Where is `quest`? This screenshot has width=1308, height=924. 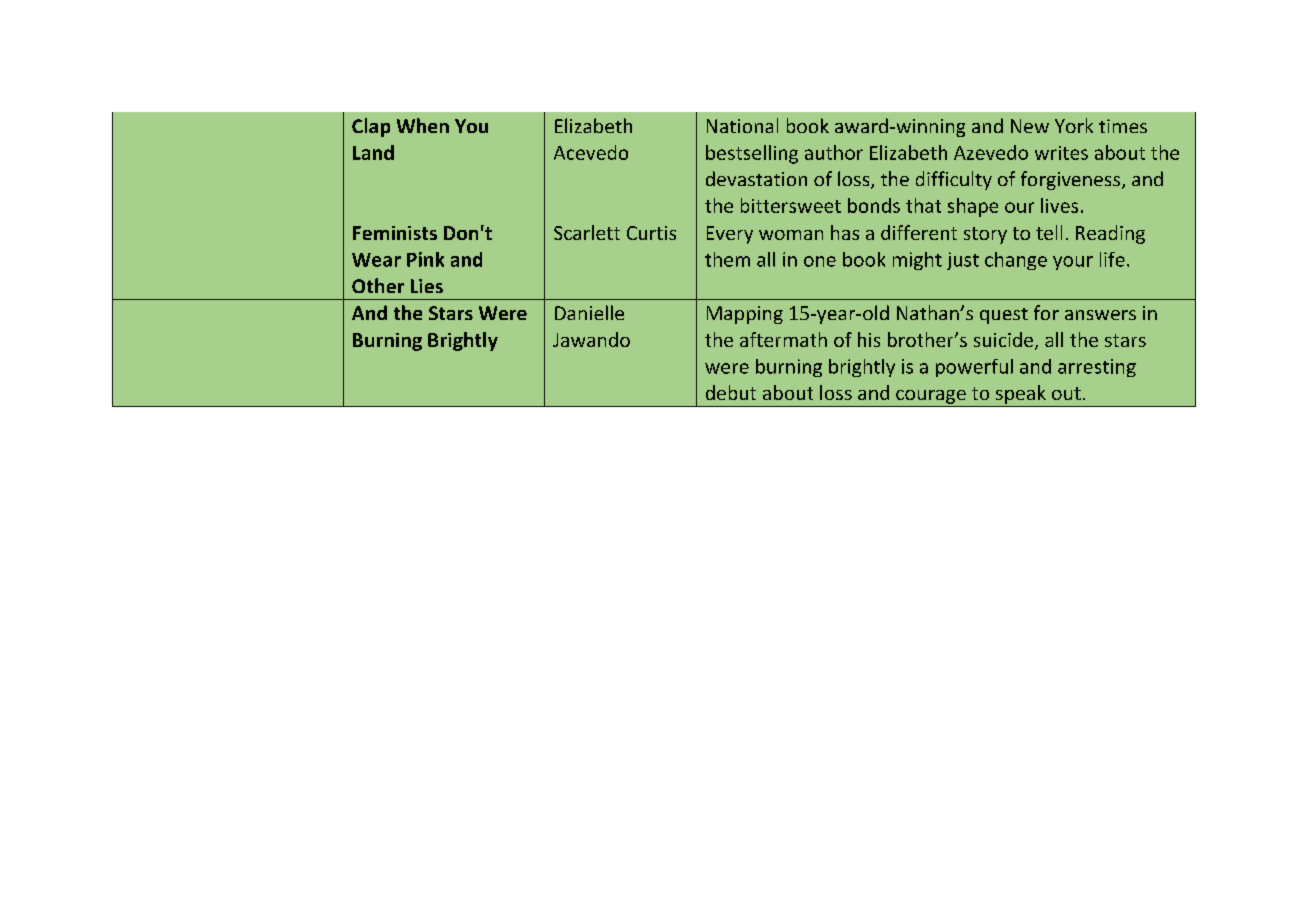
quest is located at coordinates (1004, 316).
